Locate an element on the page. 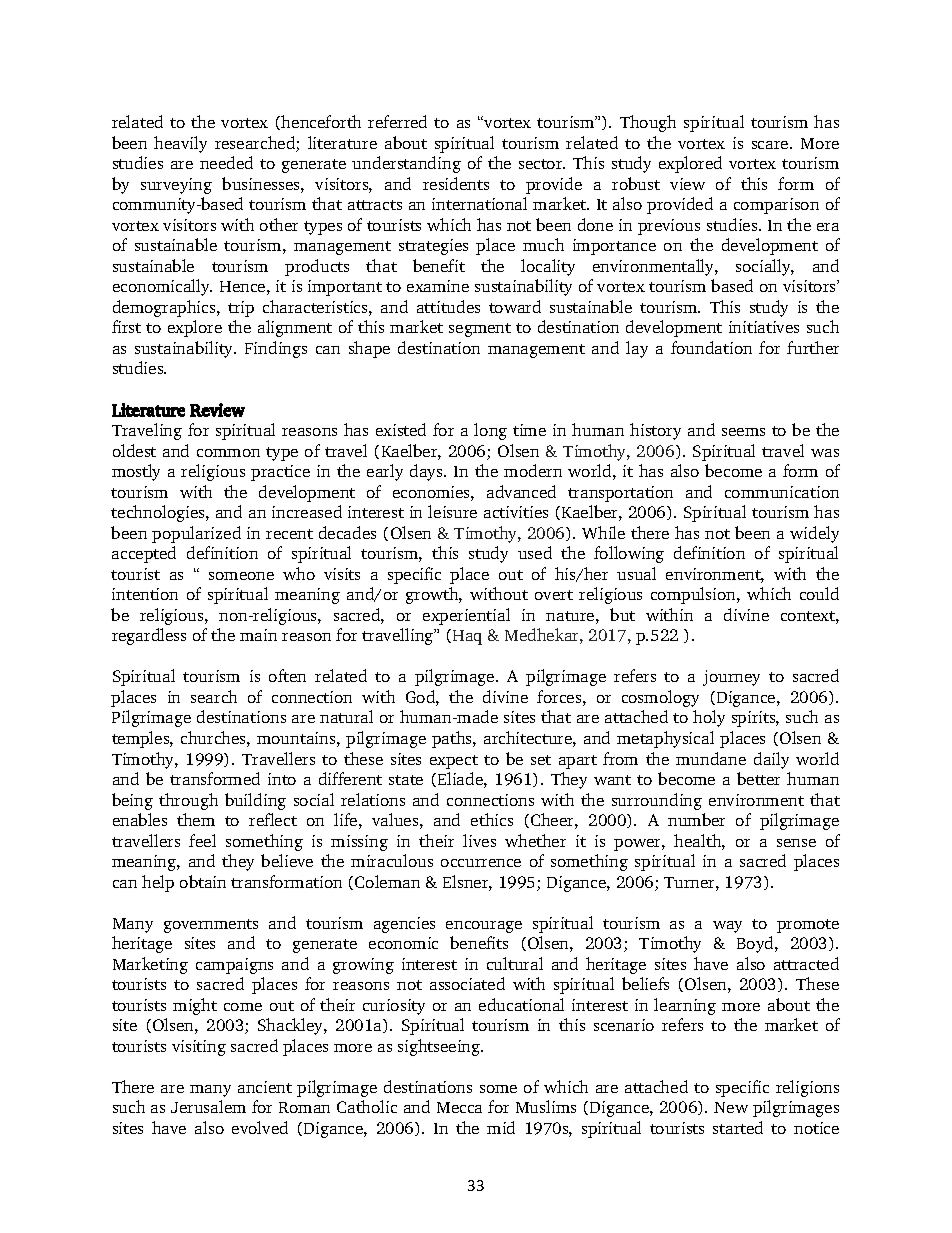 Image resolution: width=952 pixels, height=1233 pixels. occurrence is located at coordinates (481, 863).
